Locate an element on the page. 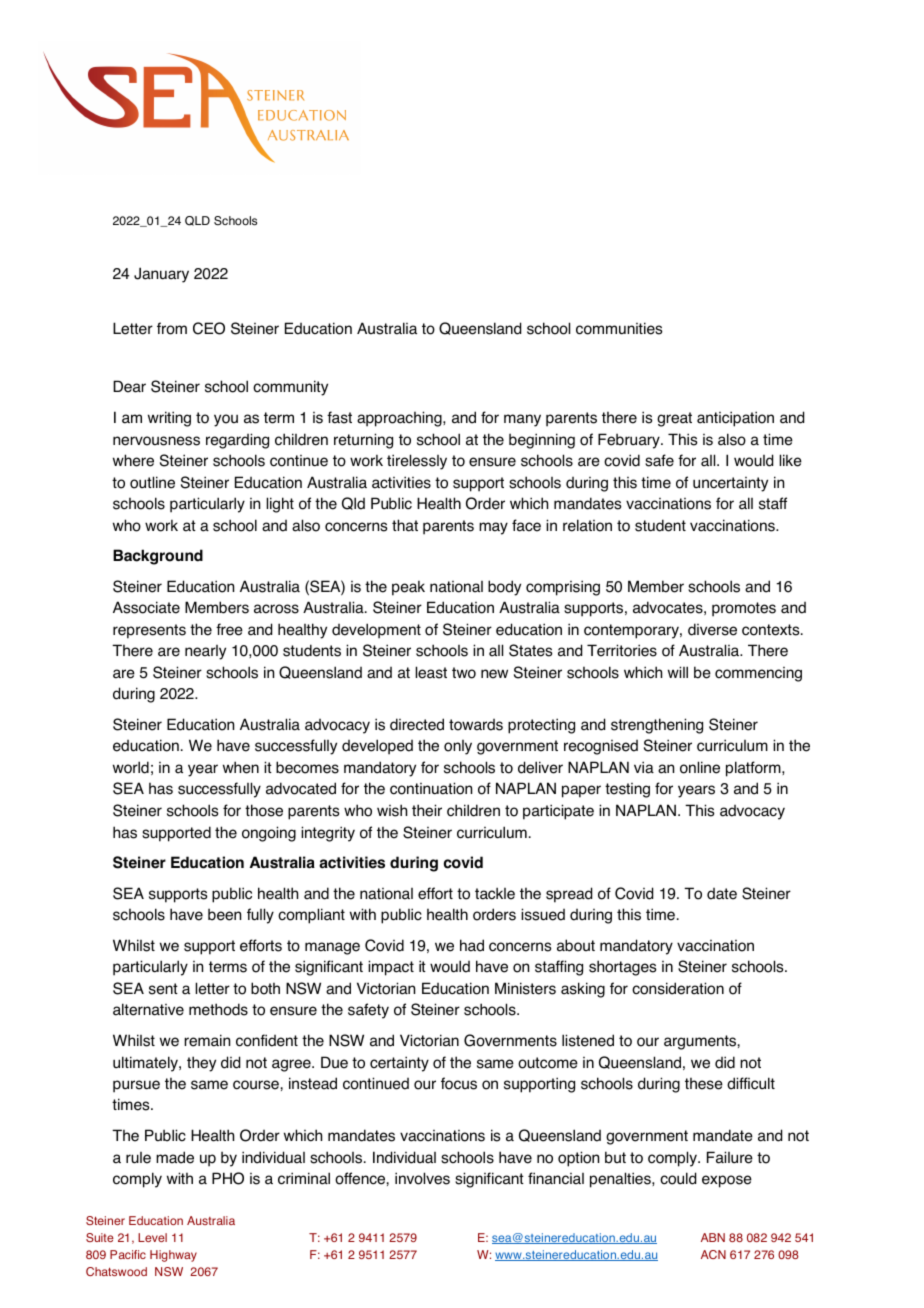 Image resolution: width=924 pixels, height=1308 pixels. Level is located at coordinates (152, 1237).
